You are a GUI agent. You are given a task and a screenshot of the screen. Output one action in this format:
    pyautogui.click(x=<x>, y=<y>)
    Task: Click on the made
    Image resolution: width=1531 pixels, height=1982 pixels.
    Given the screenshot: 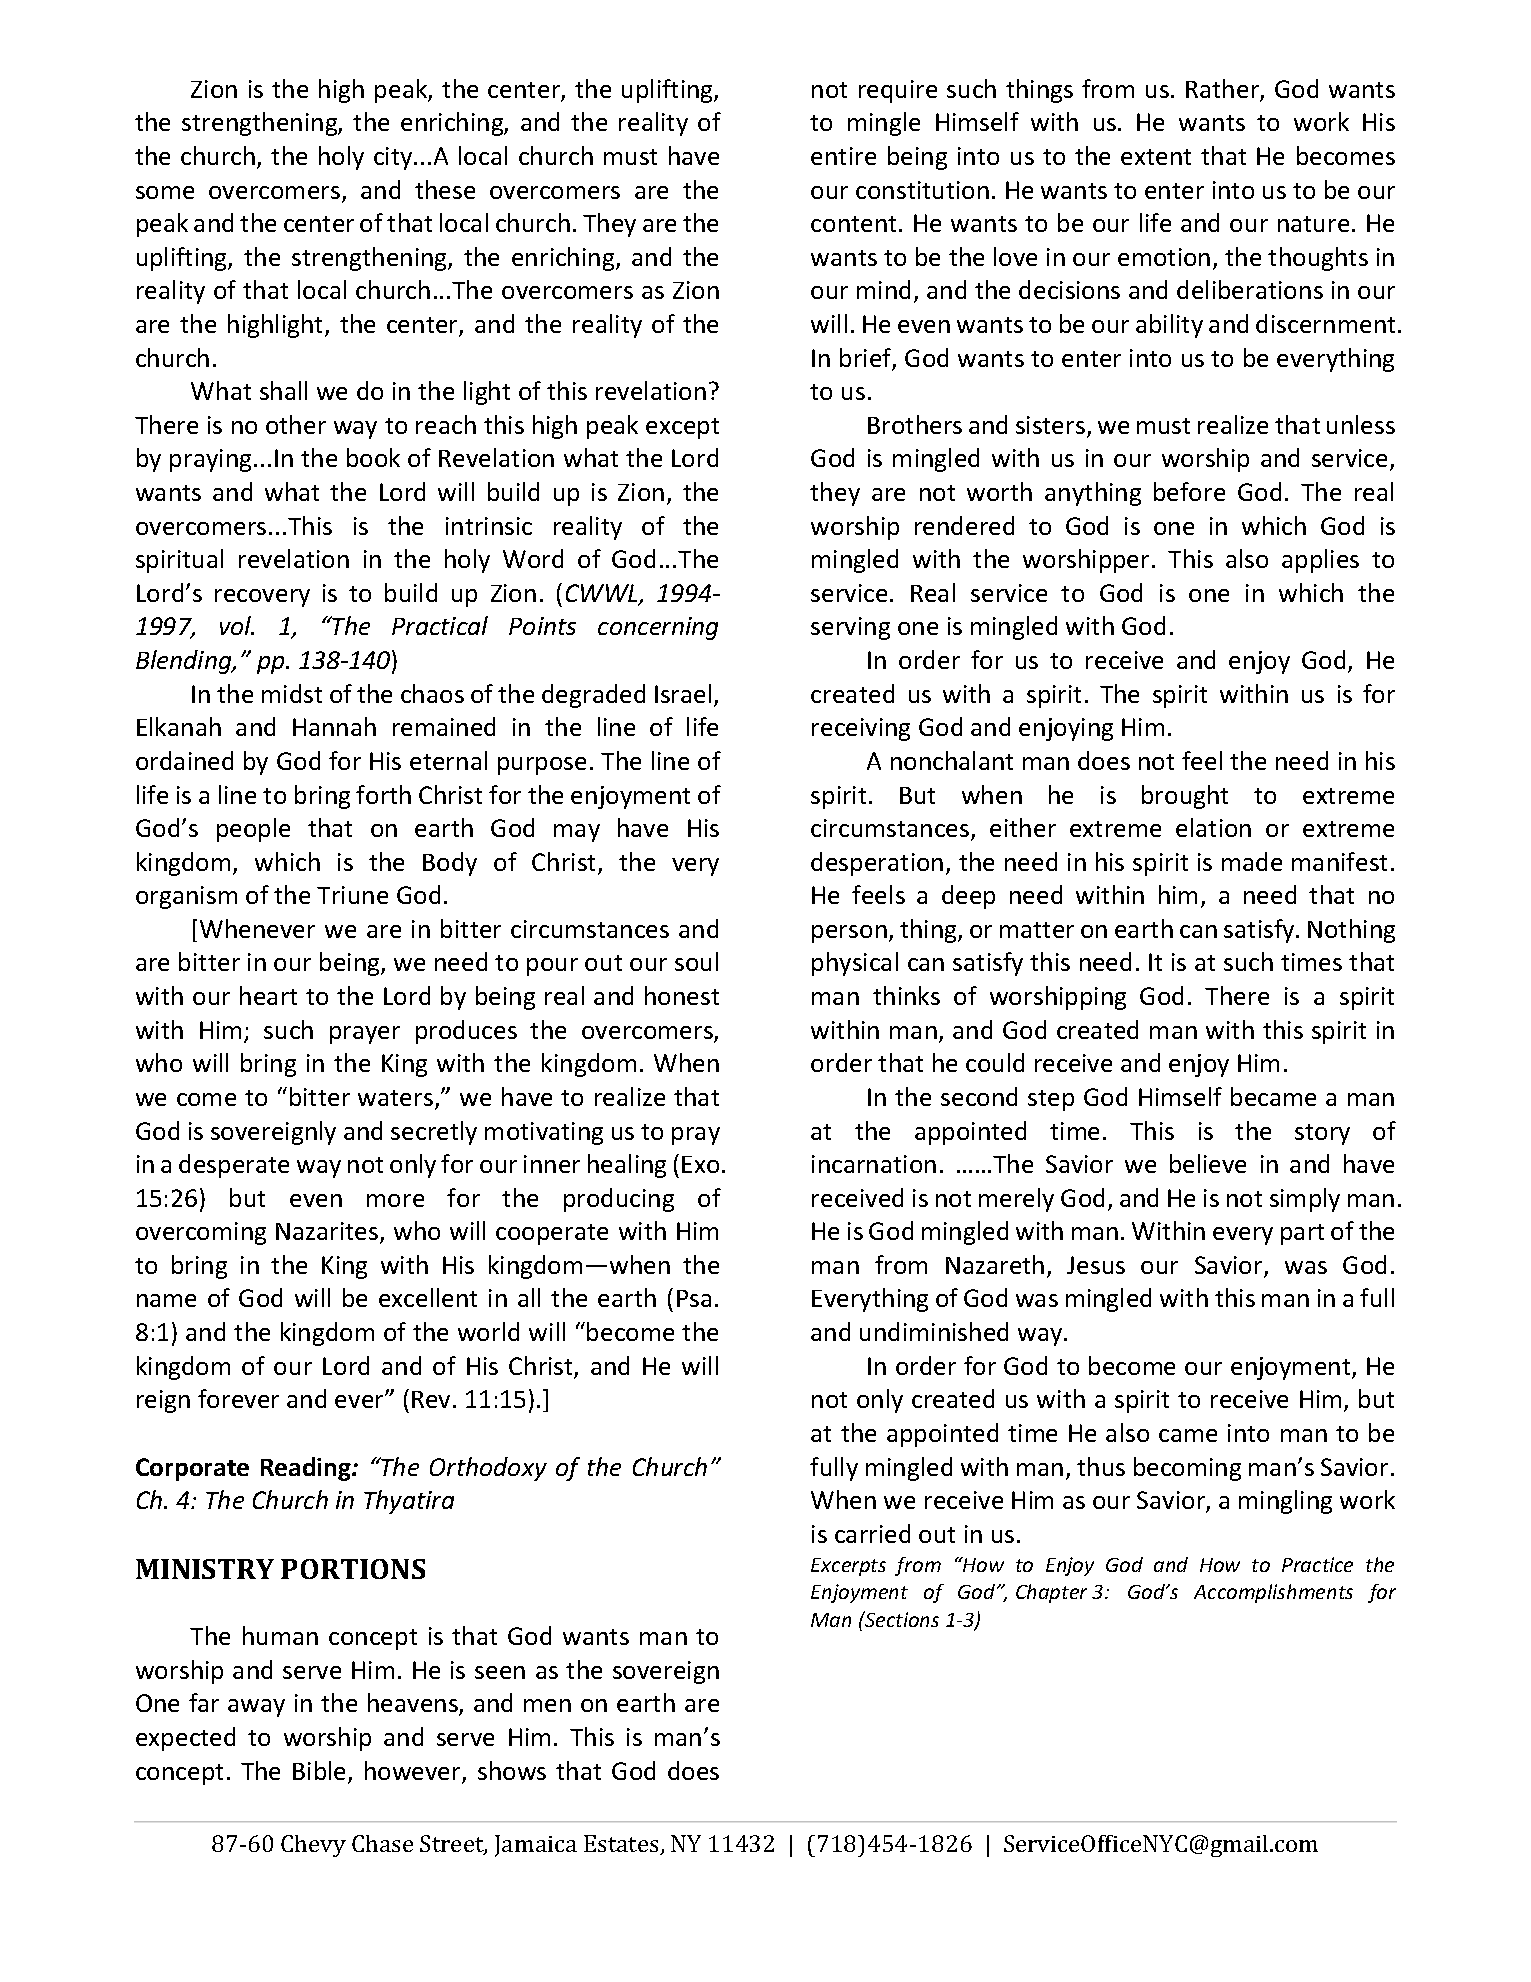 What is the action you would take?
    pyautogui.click(x=1252, y=861)
